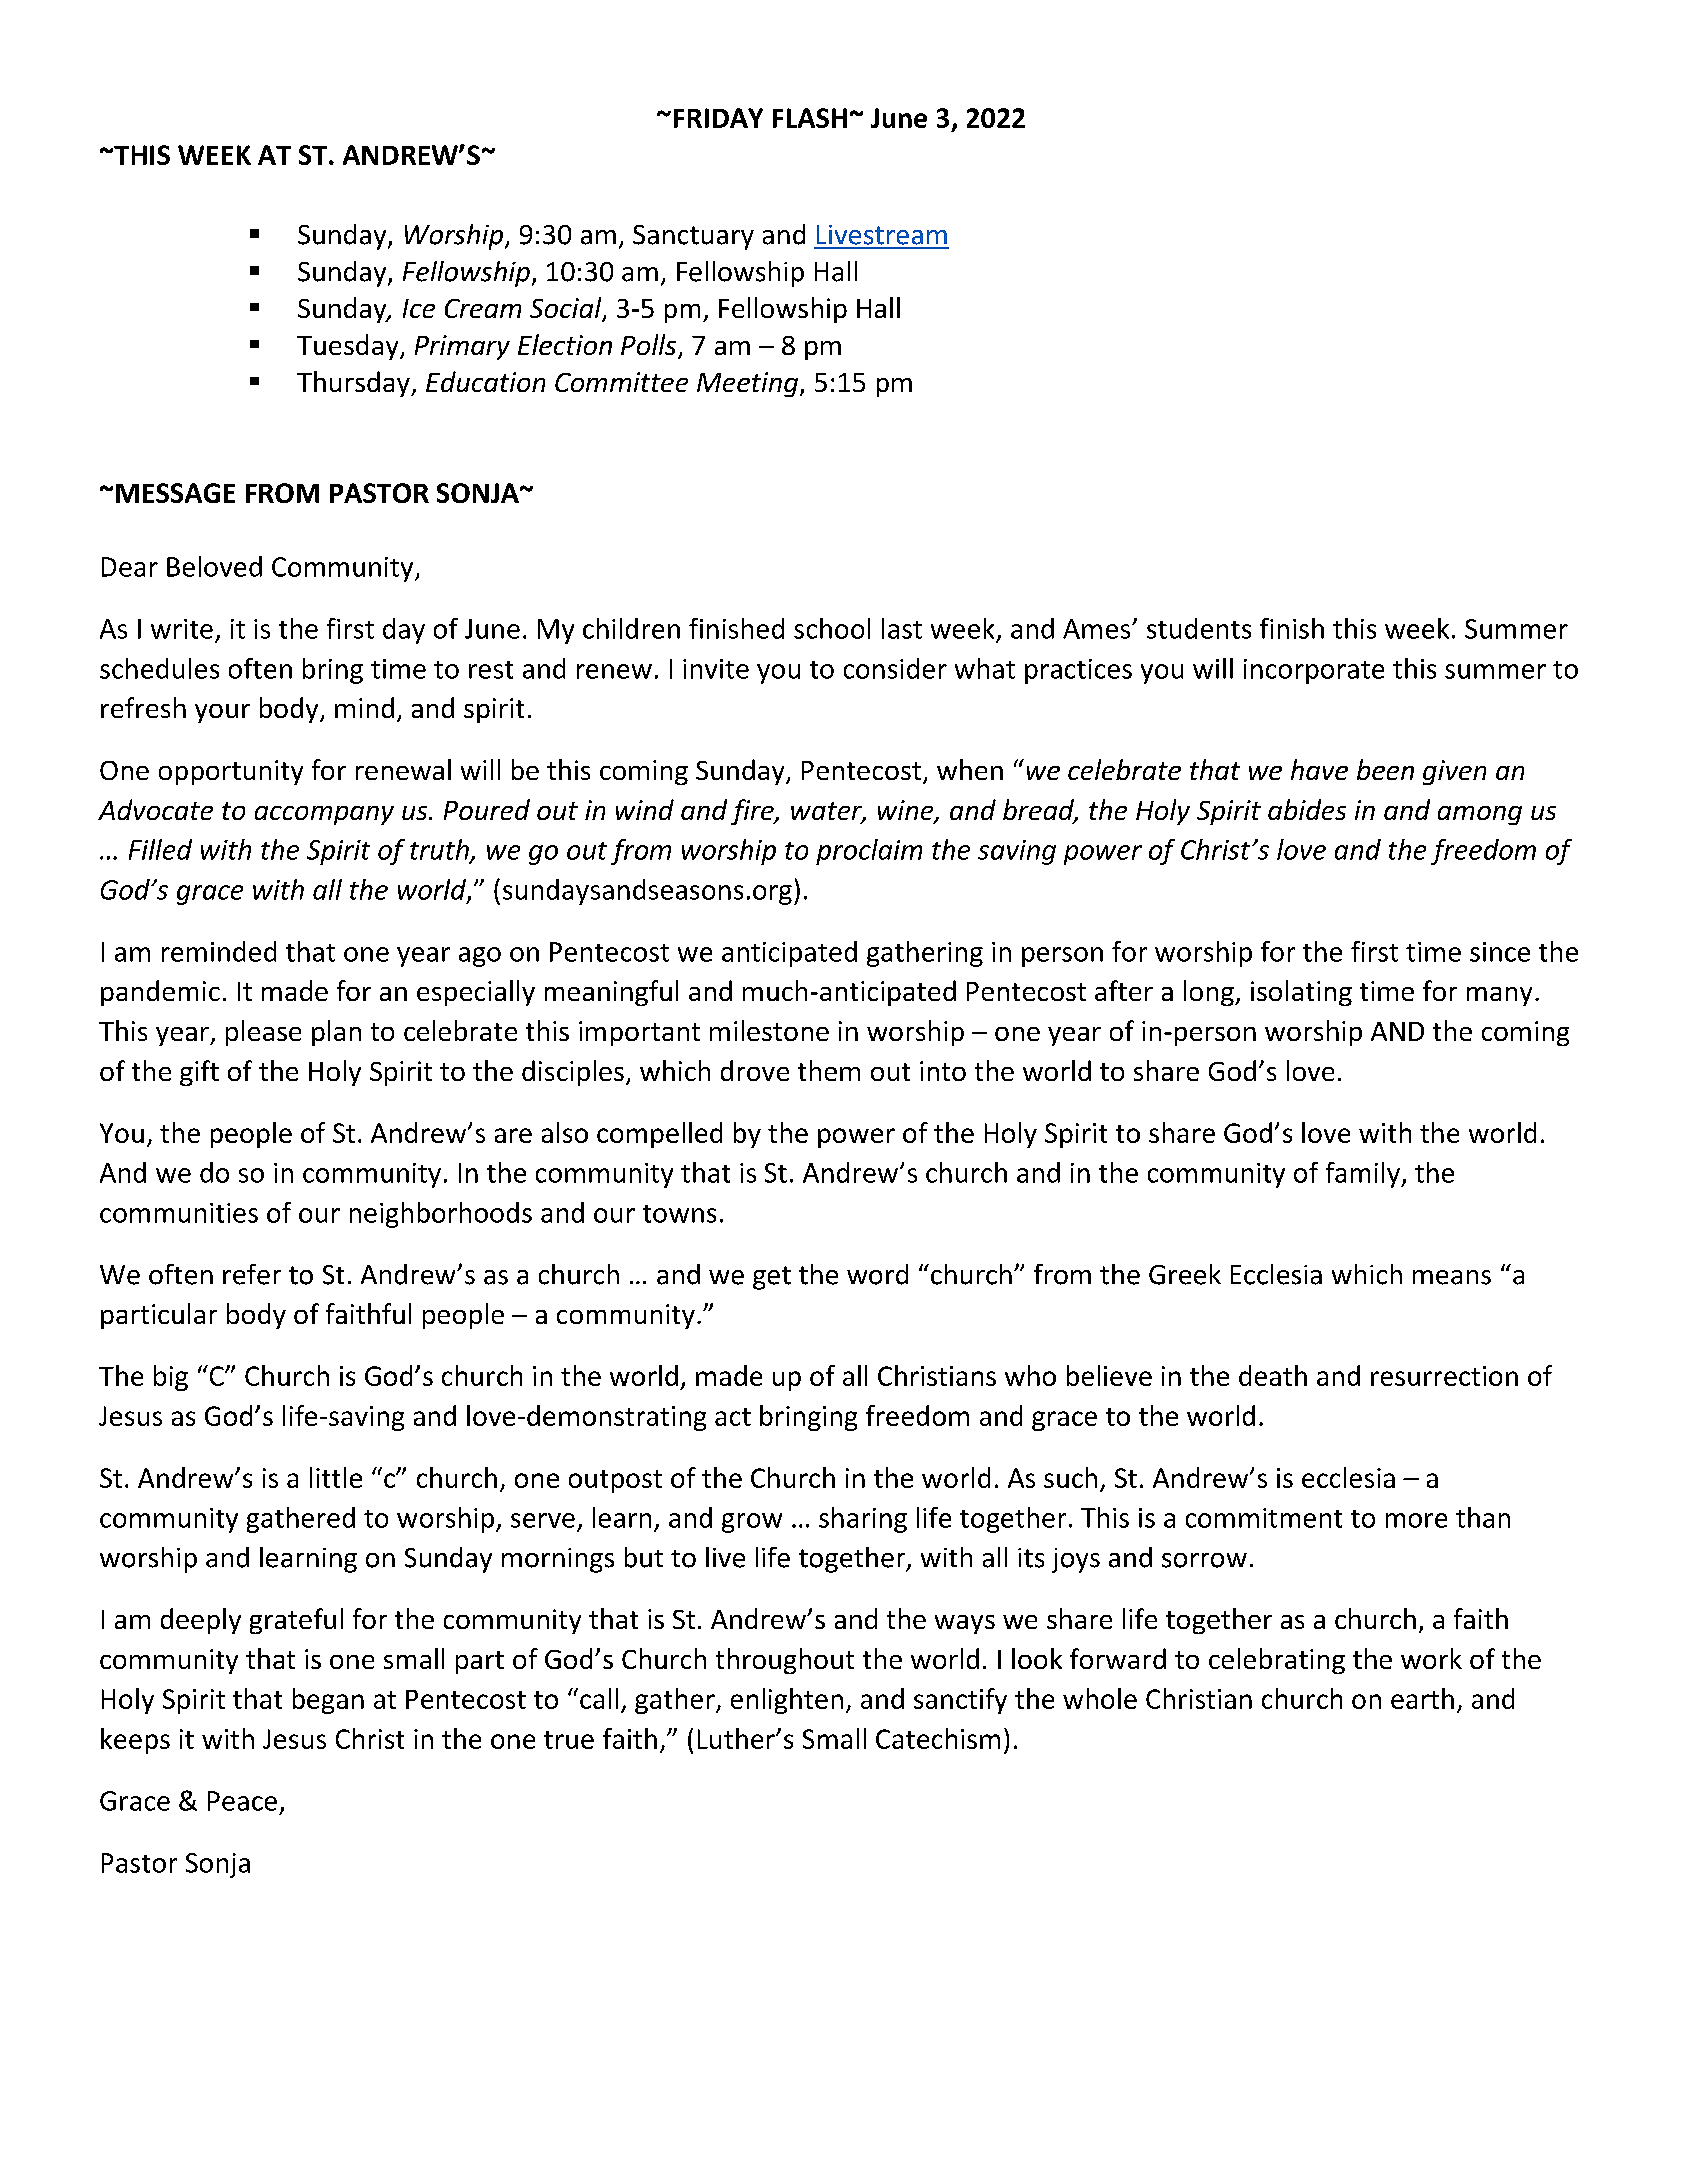 This page has width=1683, height=2178. I want to click on consider, so click(895, 668).
